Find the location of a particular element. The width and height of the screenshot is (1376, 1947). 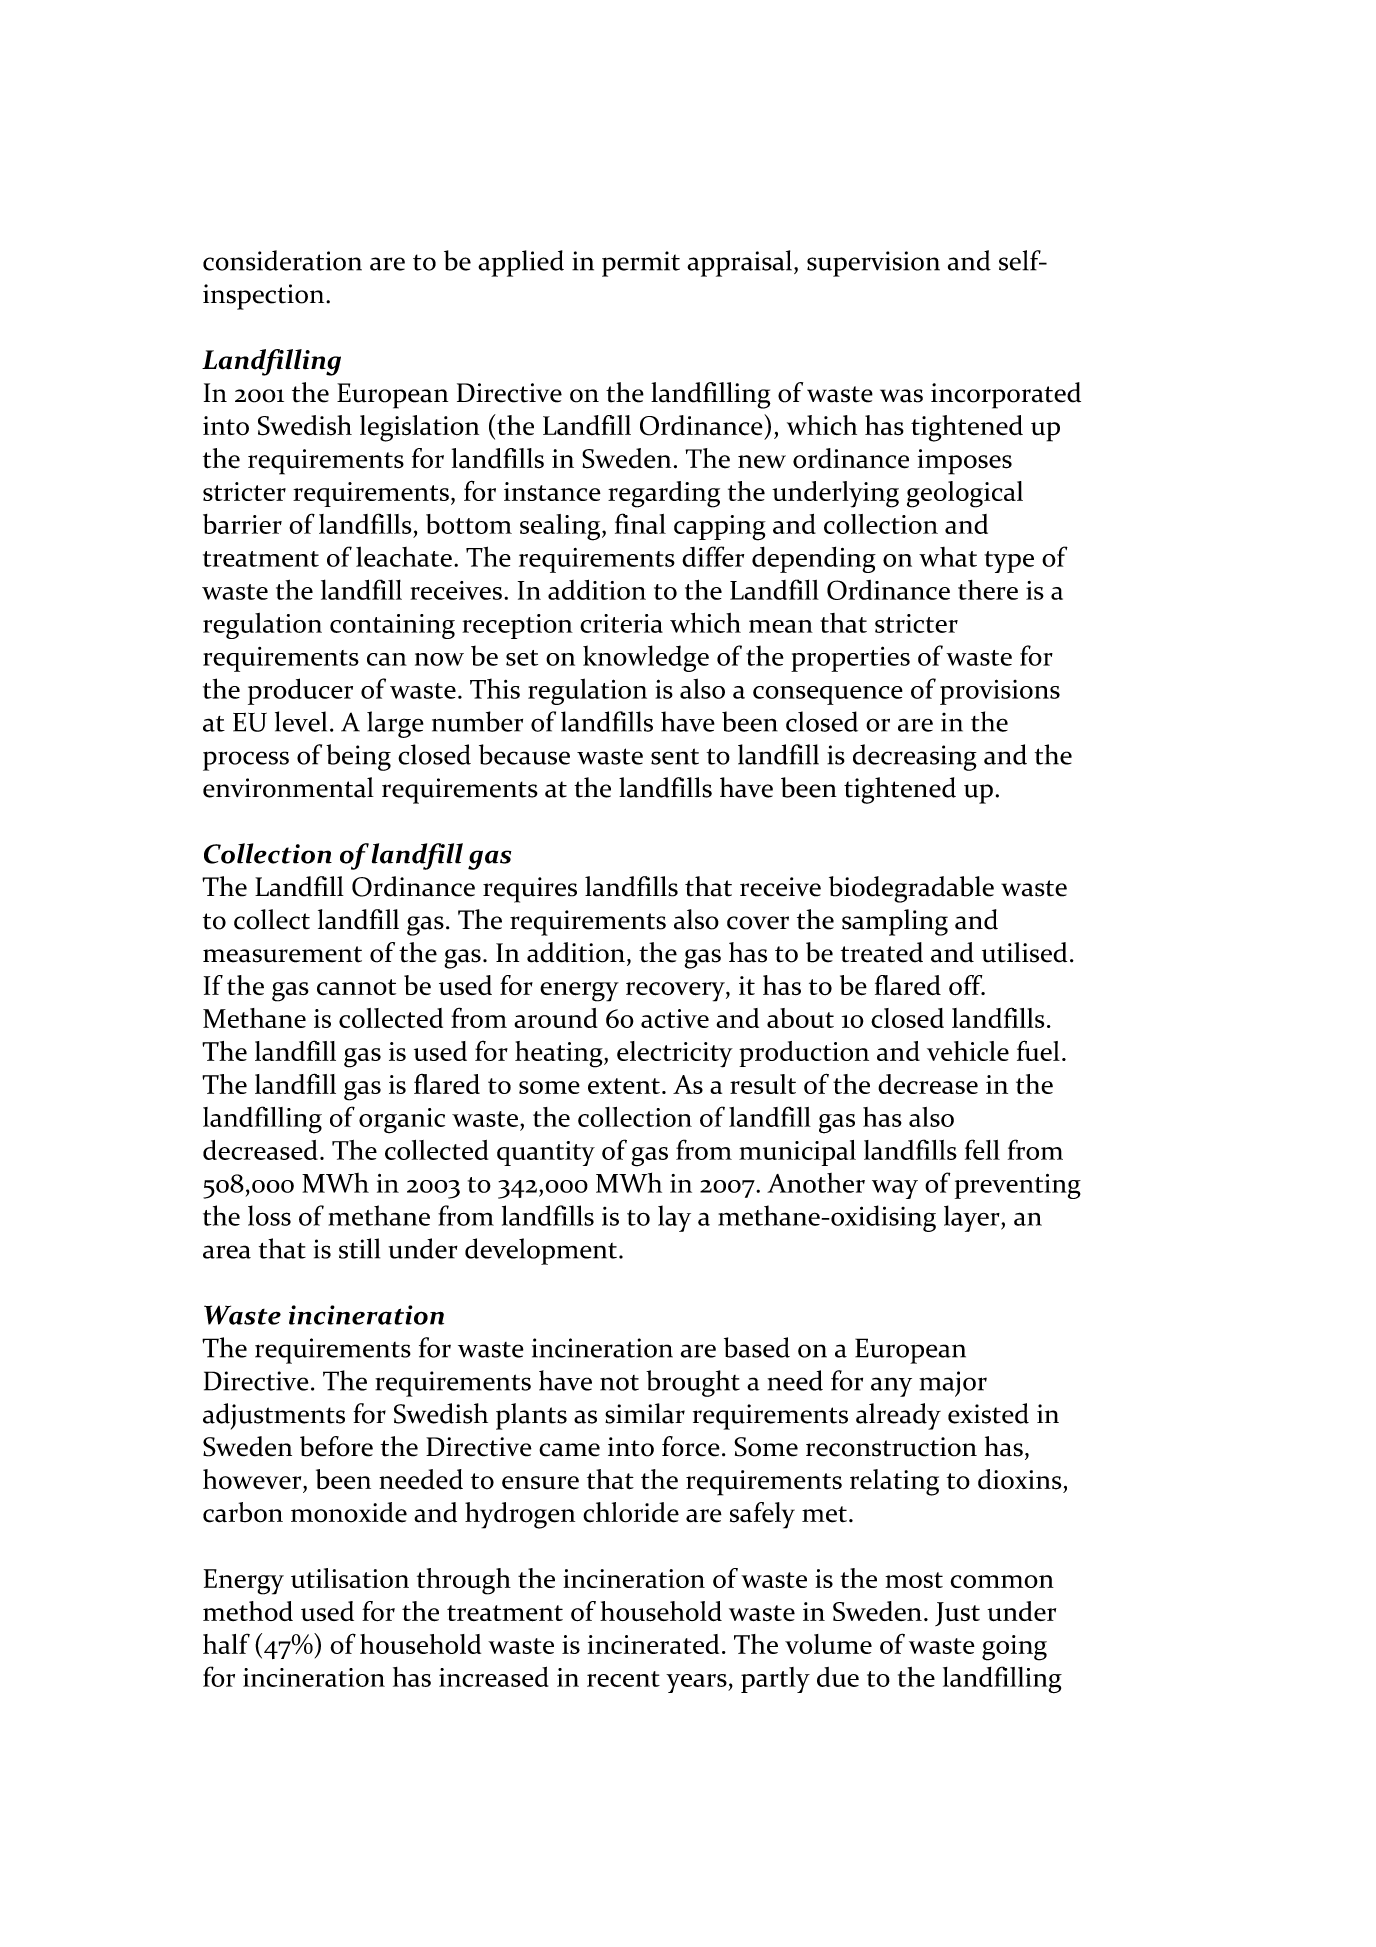

permit is located at coordinates (641, 264).
